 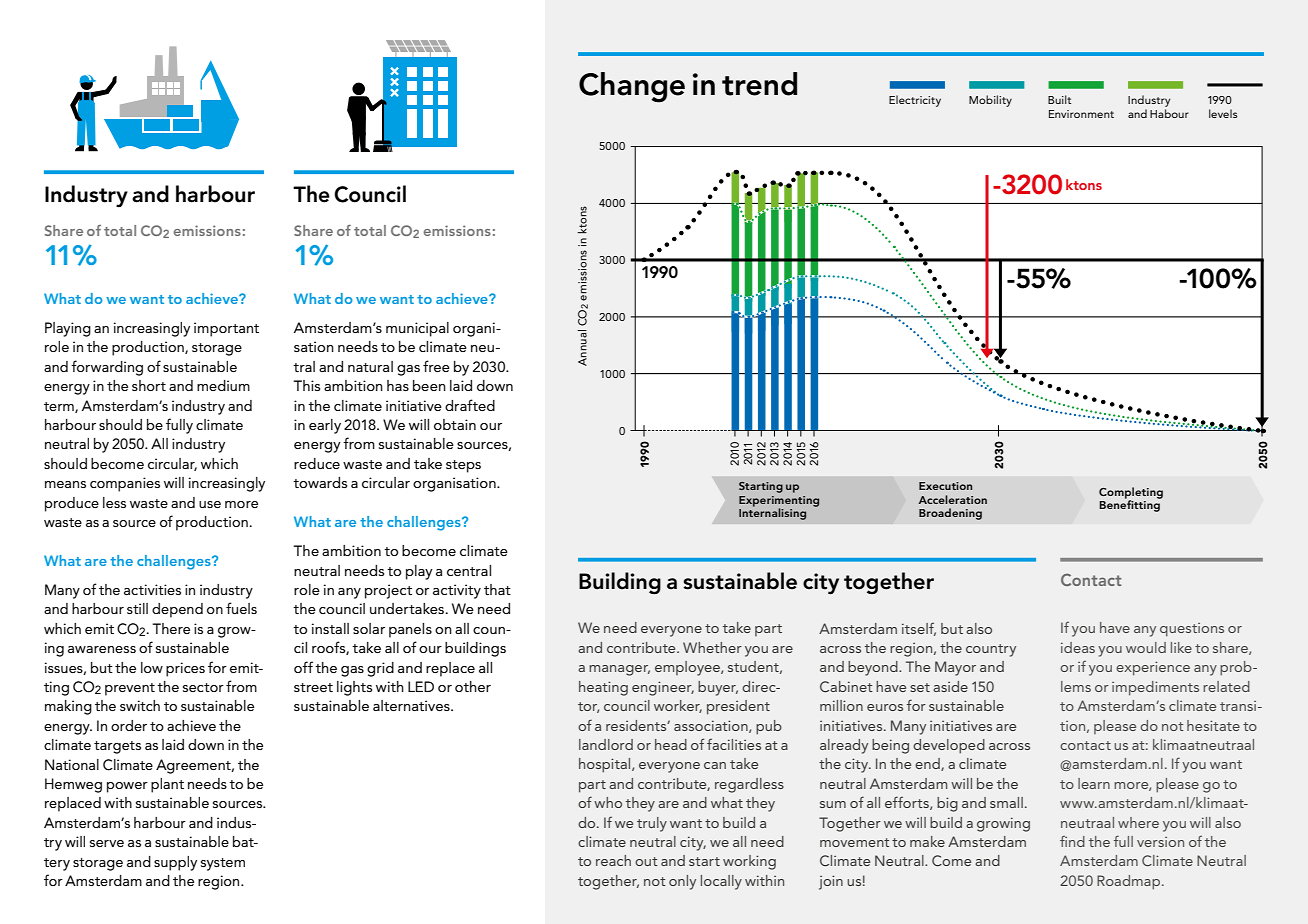 What do you see at coordinates (1078, 647) in the screenshot?
I see `ideas` at bounding box center [1078, 647].
